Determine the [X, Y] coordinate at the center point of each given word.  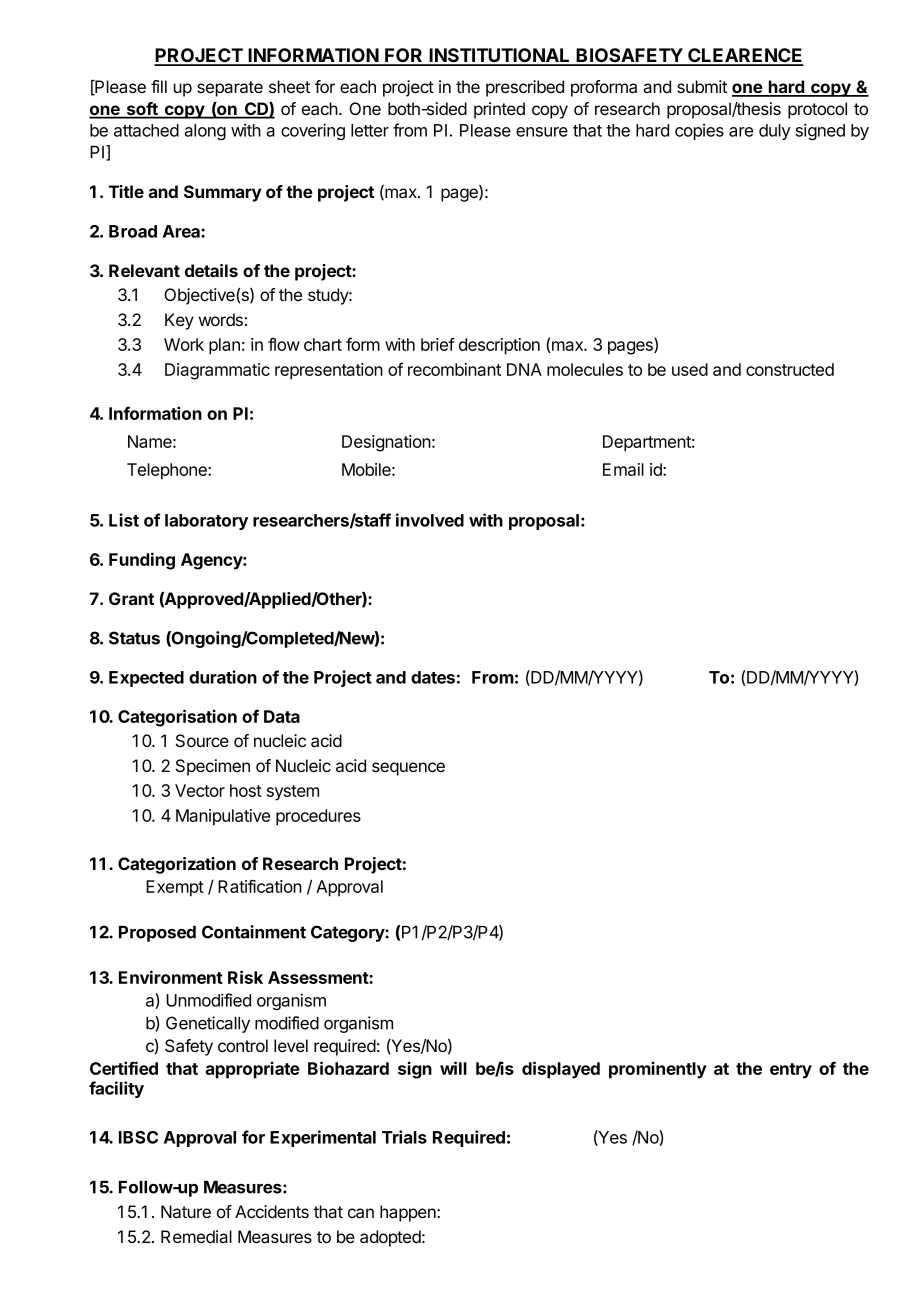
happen [409, 1213]
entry [791, 1071]
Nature [186, 1211]
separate [230, 89]
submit [702, 86]
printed [499, 110]
